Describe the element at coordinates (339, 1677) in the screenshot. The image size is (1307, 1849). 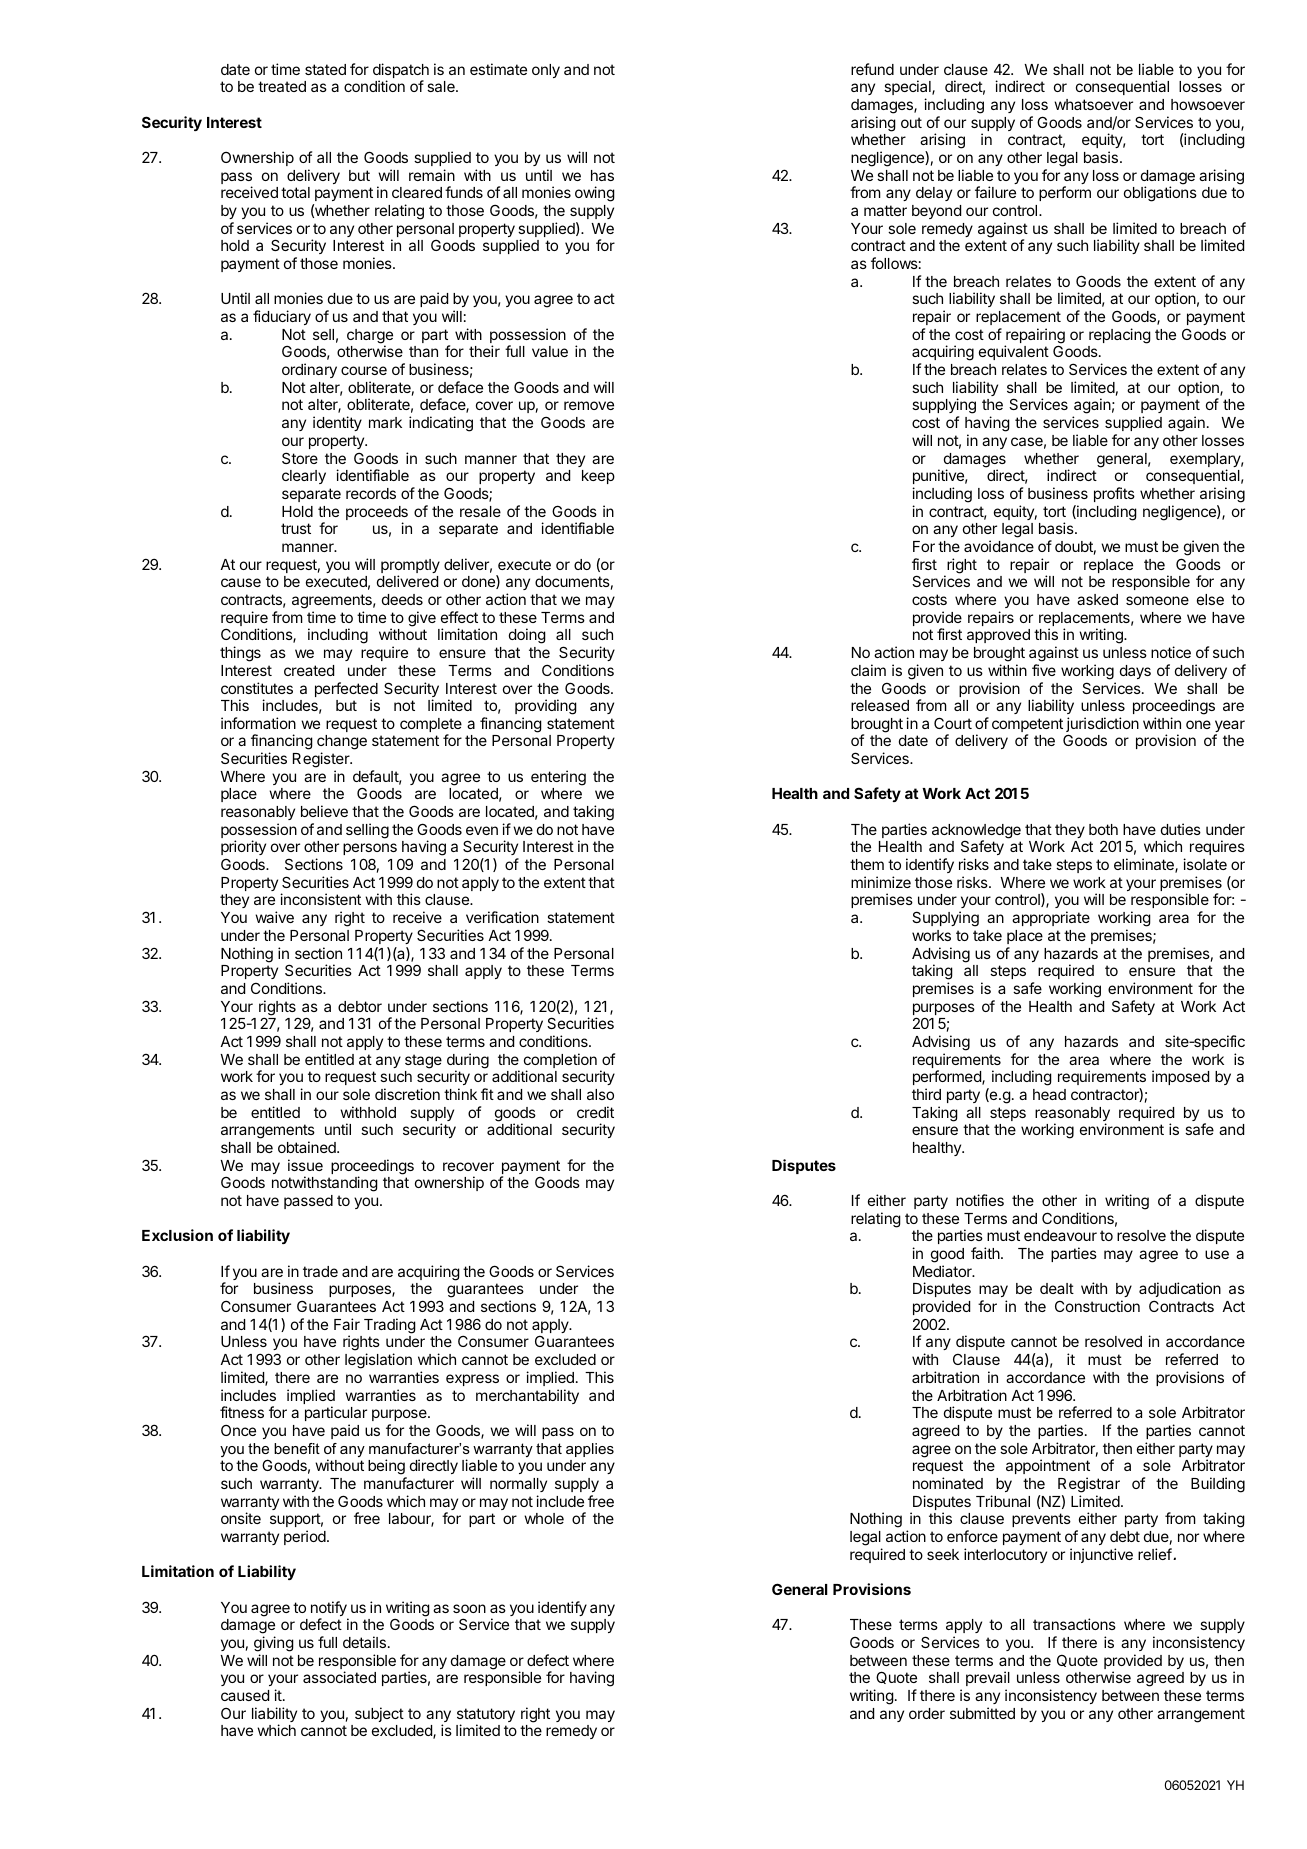
I see `associated` at that location.
